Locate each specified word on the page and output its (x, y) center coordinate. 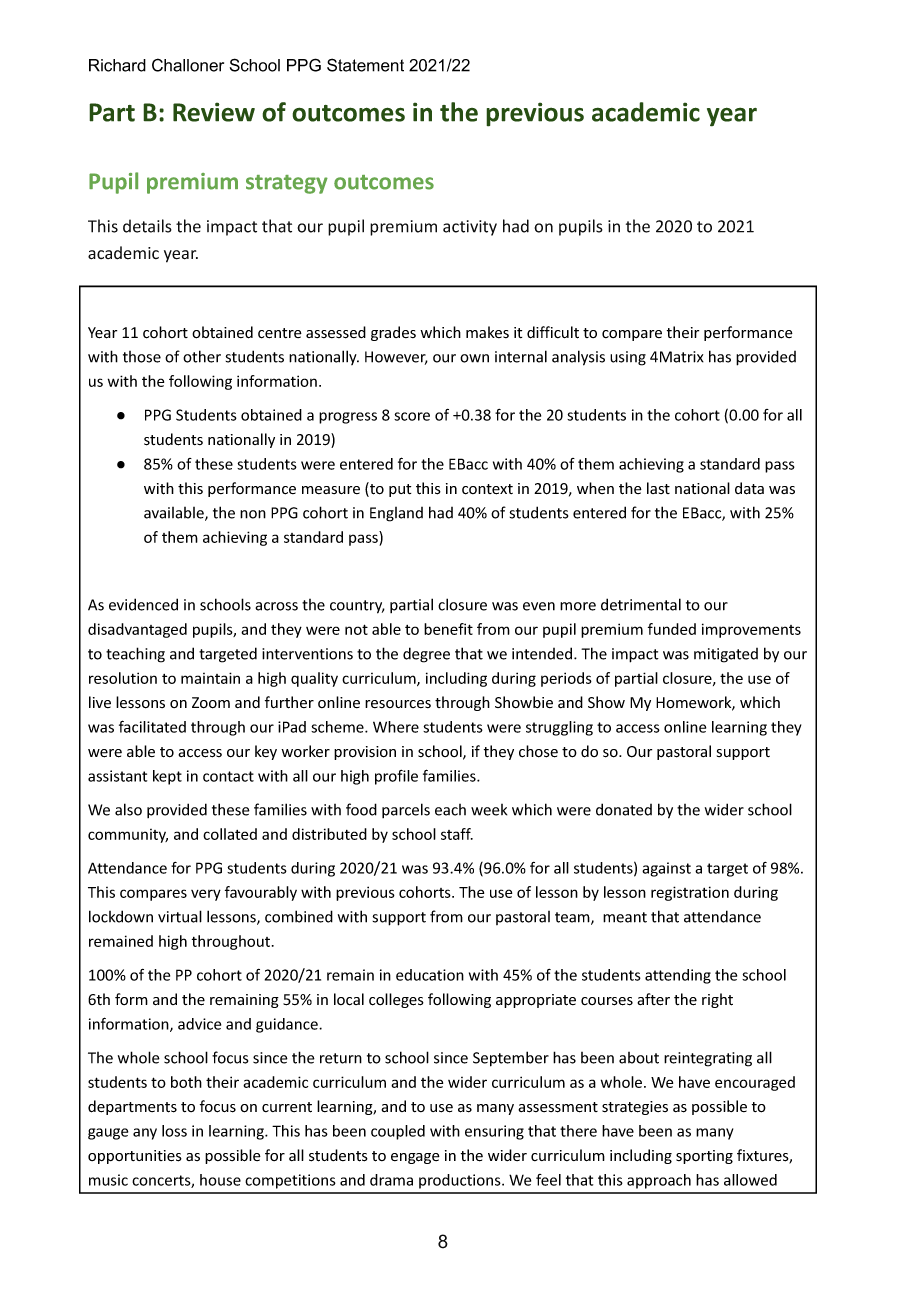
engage (415, 1158)
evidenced (143, 604)
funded (672, 629)
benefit (448, 629)
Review (214, 112)
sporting (704, 1157)
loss (174, 1131)
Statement (365, 65)
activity (470, 228)
